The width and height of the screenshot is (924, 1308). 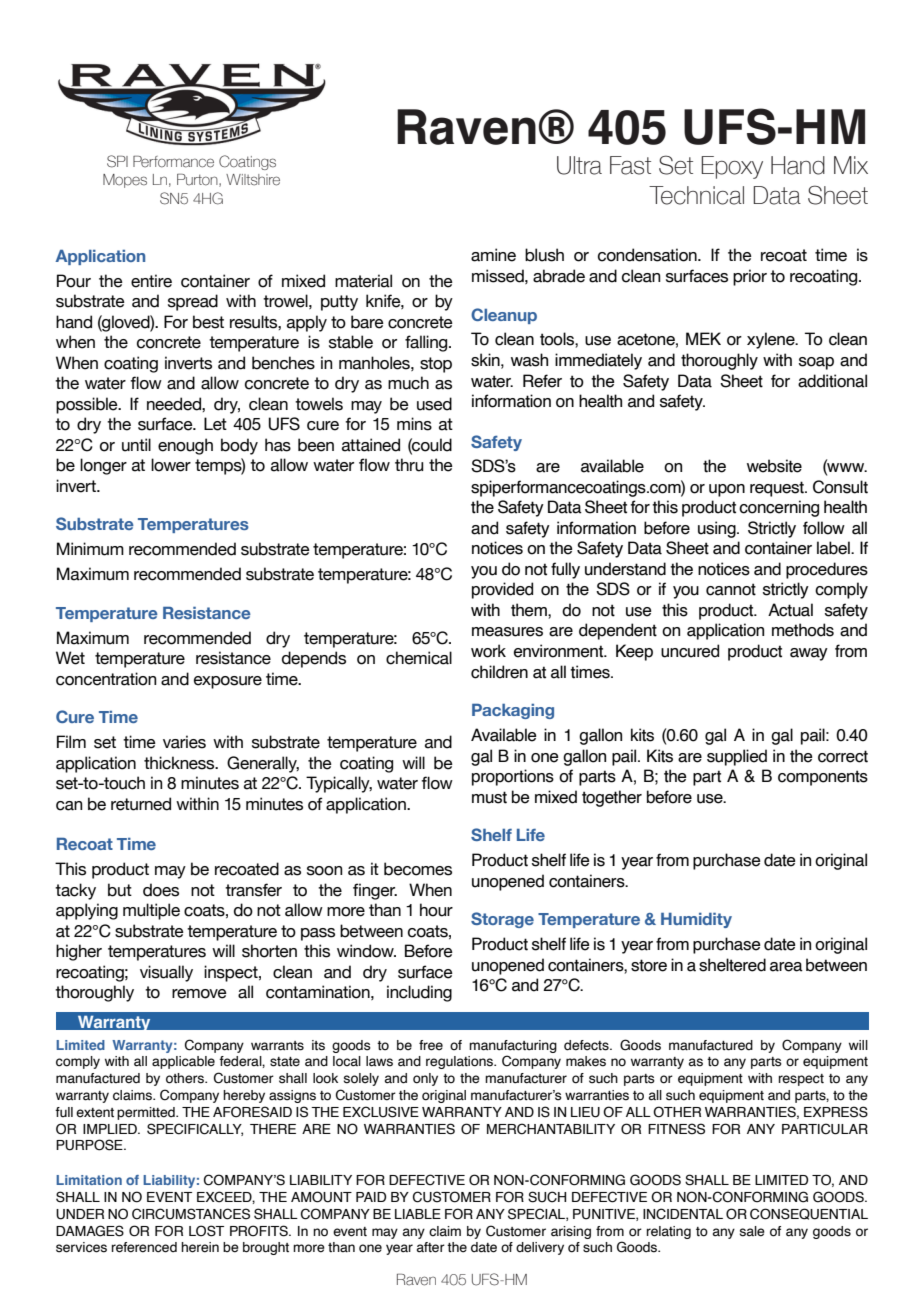 I want to click on Mopes, so click(x=125, y=181).
